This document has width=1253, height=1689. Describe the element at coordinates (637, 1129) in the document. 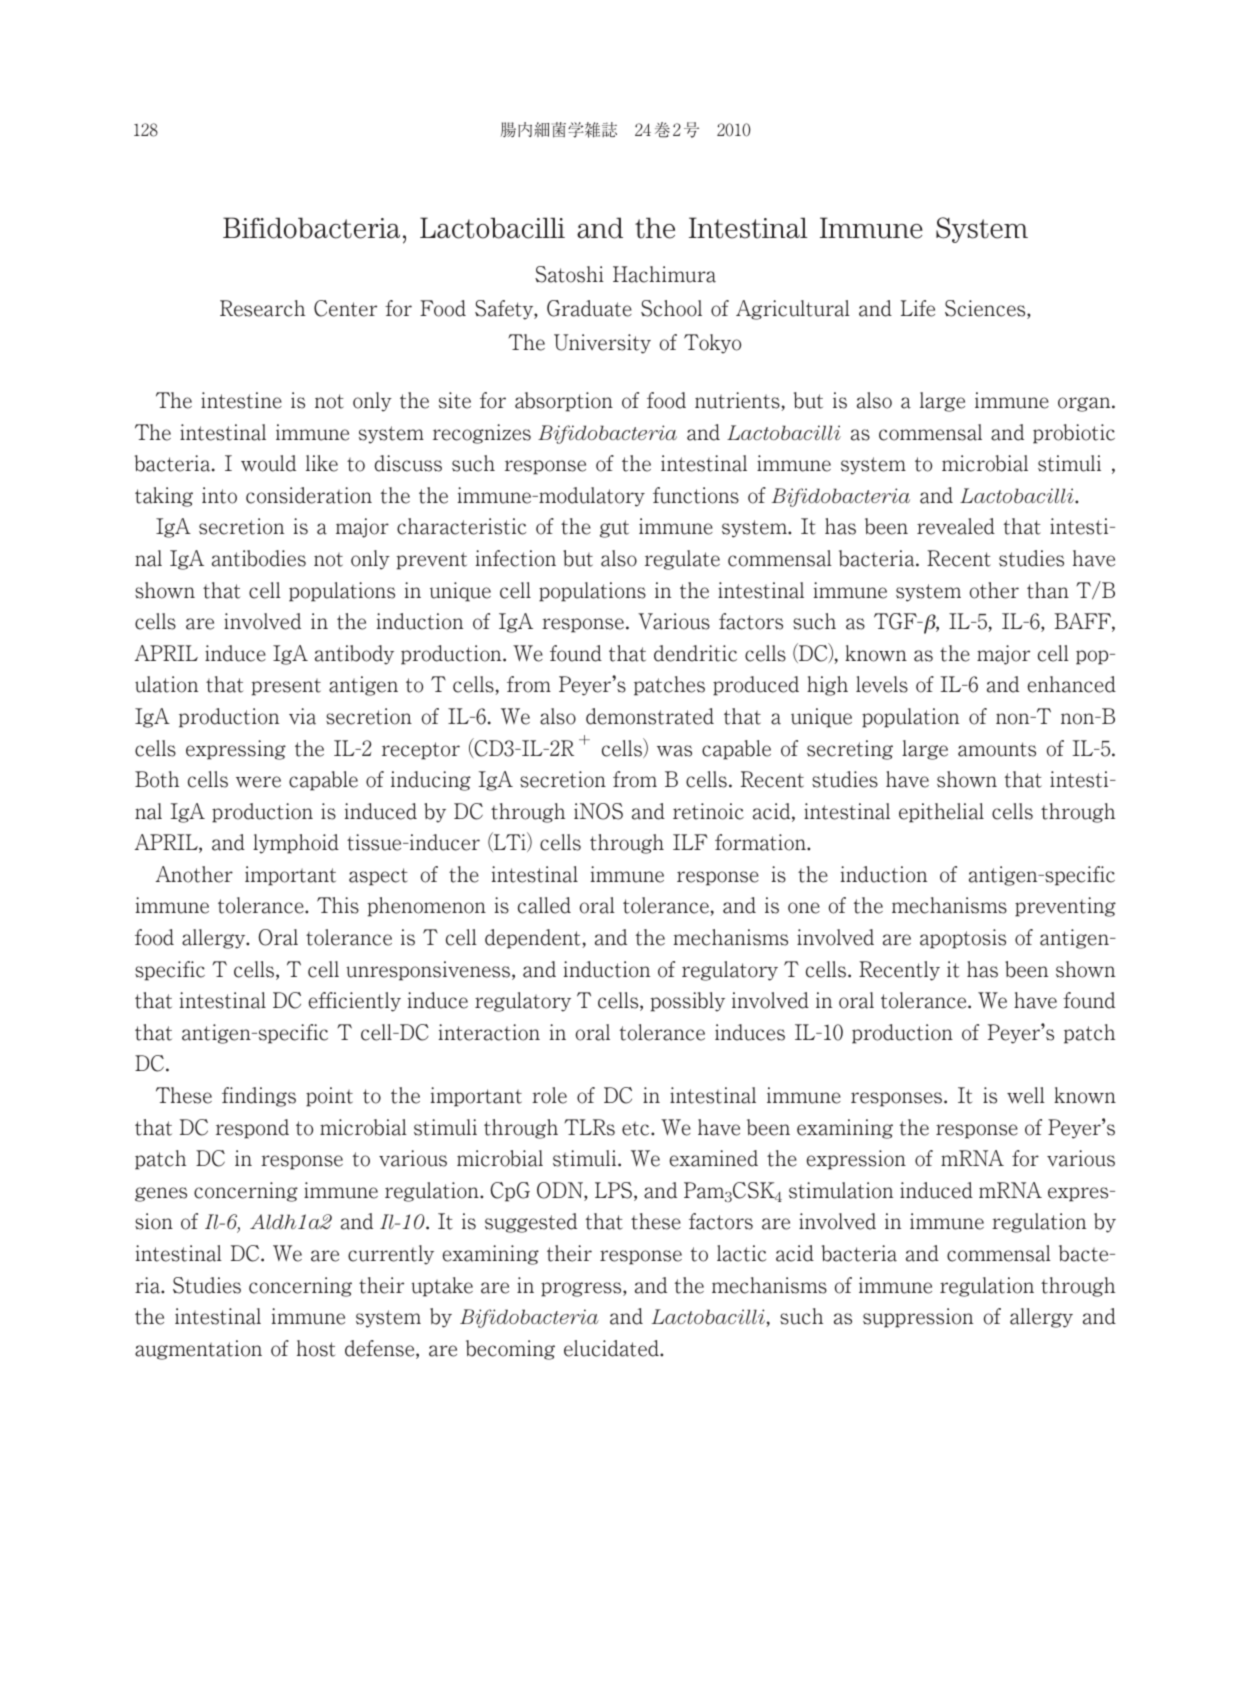

I see `etc` at that location.
